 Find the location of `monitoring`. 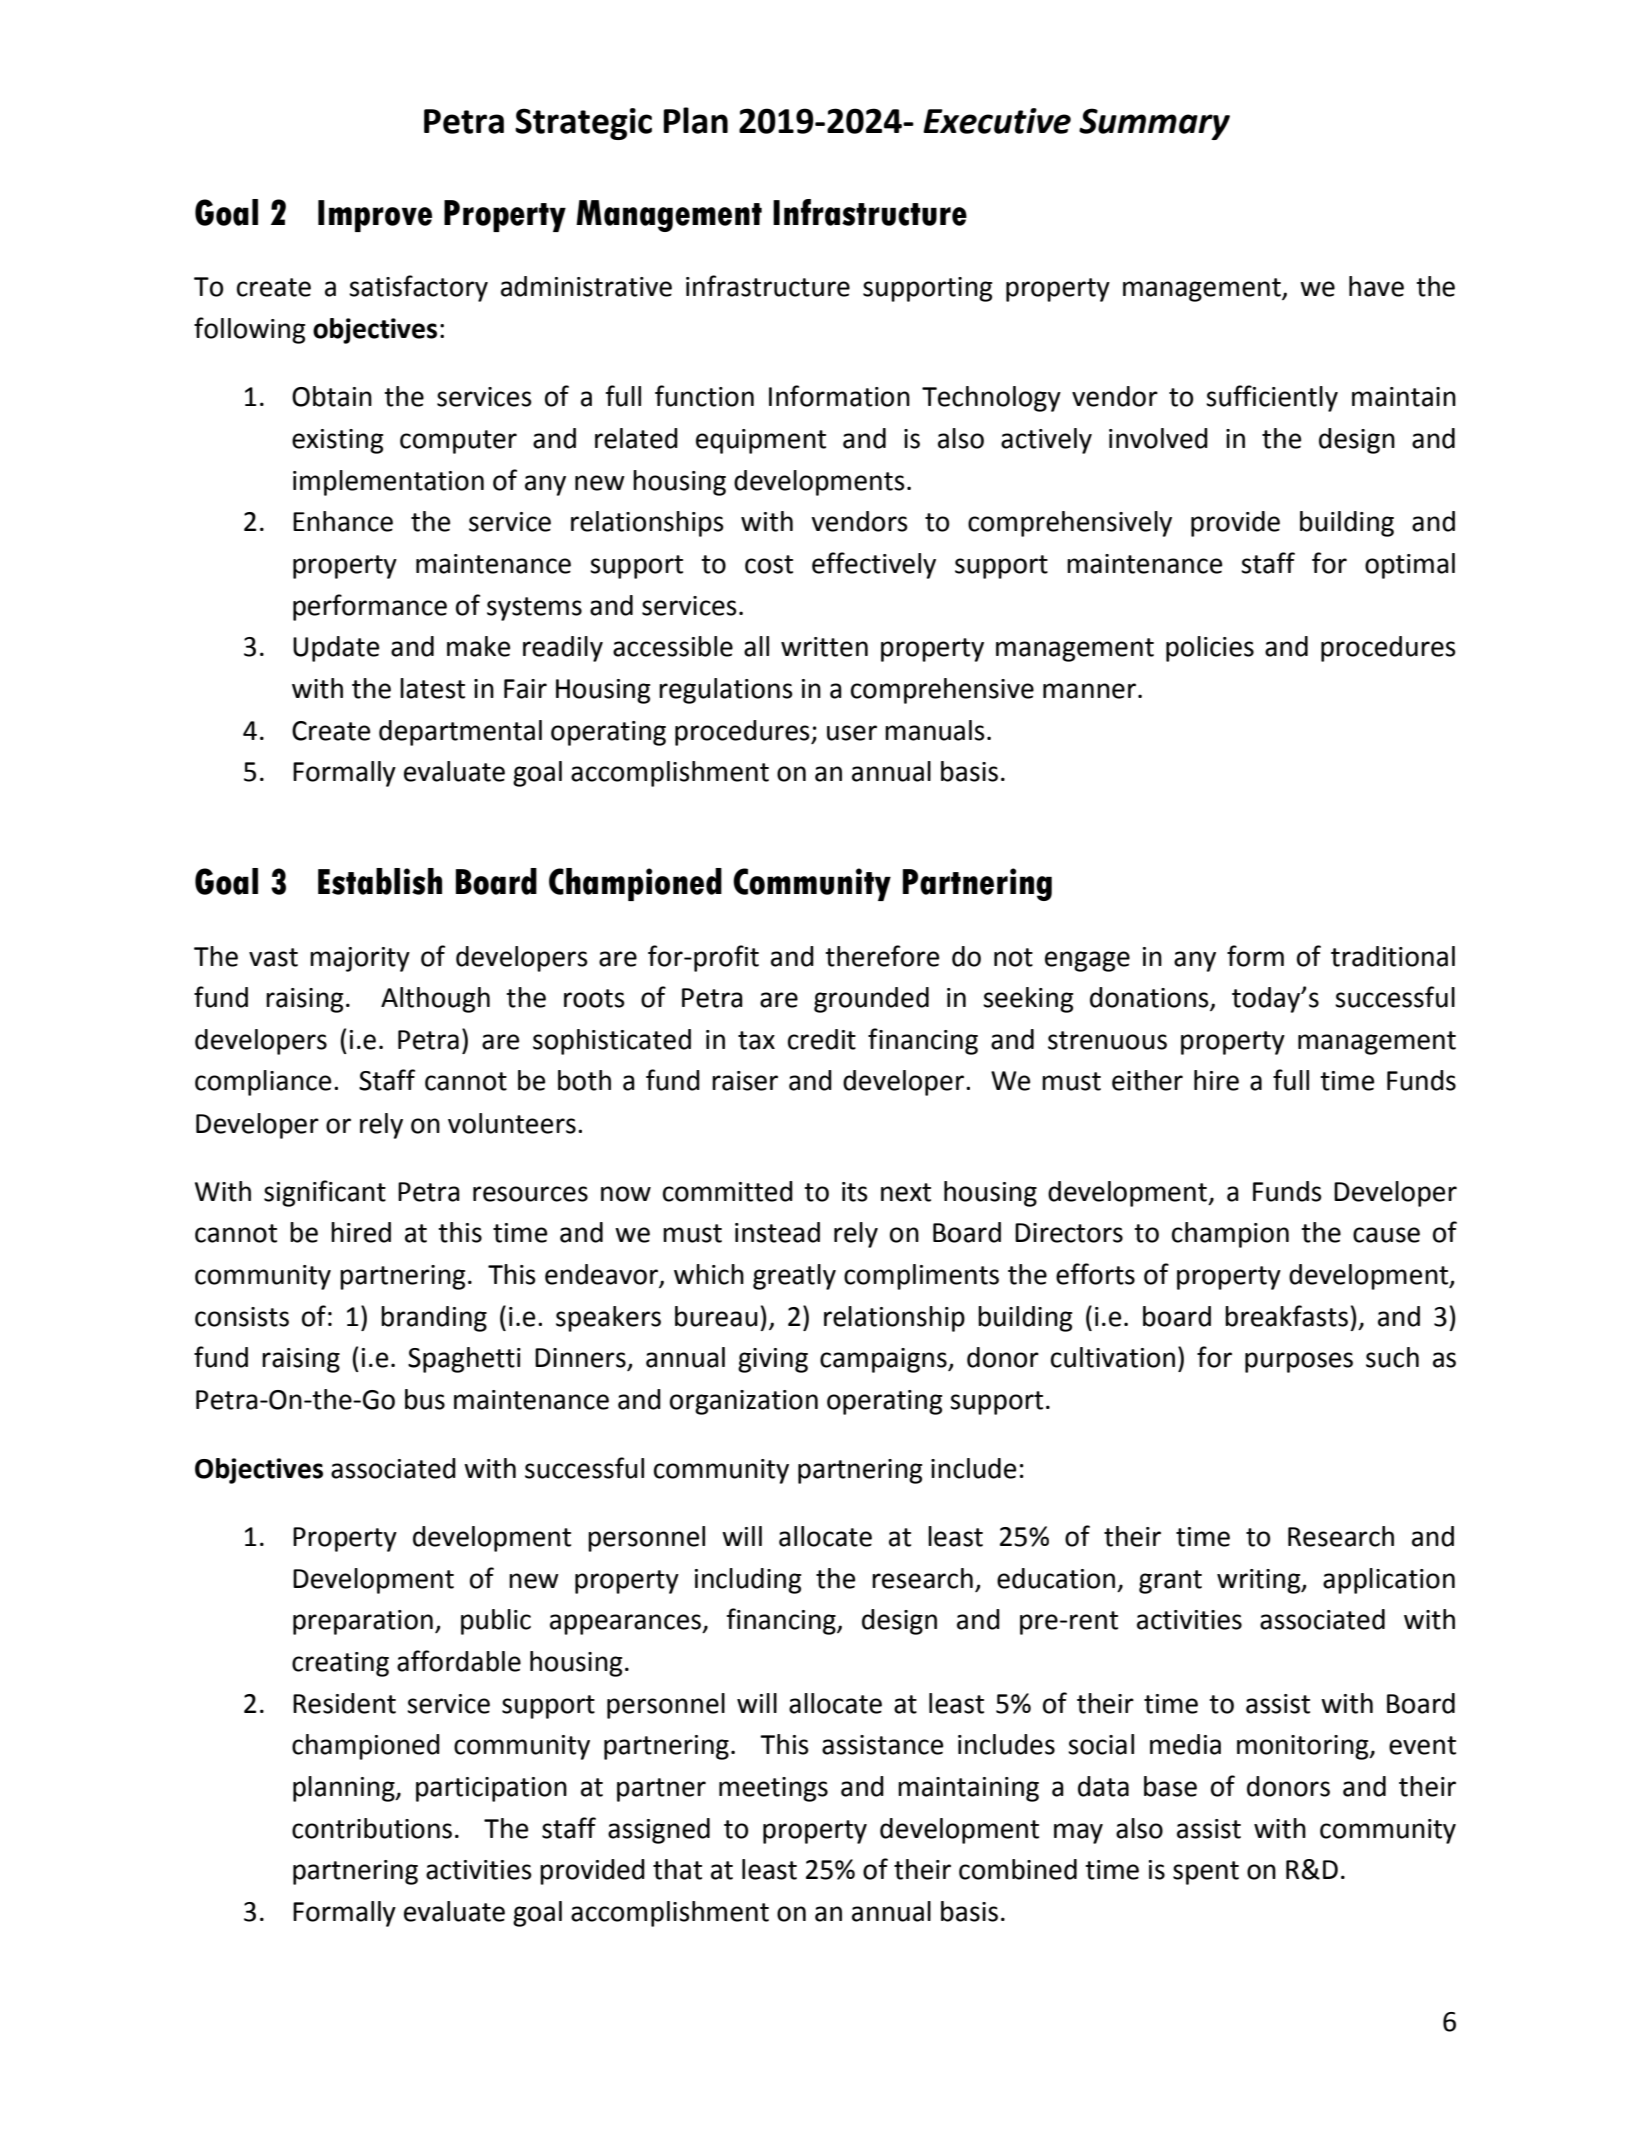

monitoring is located at coordinates (1304, 1747).
